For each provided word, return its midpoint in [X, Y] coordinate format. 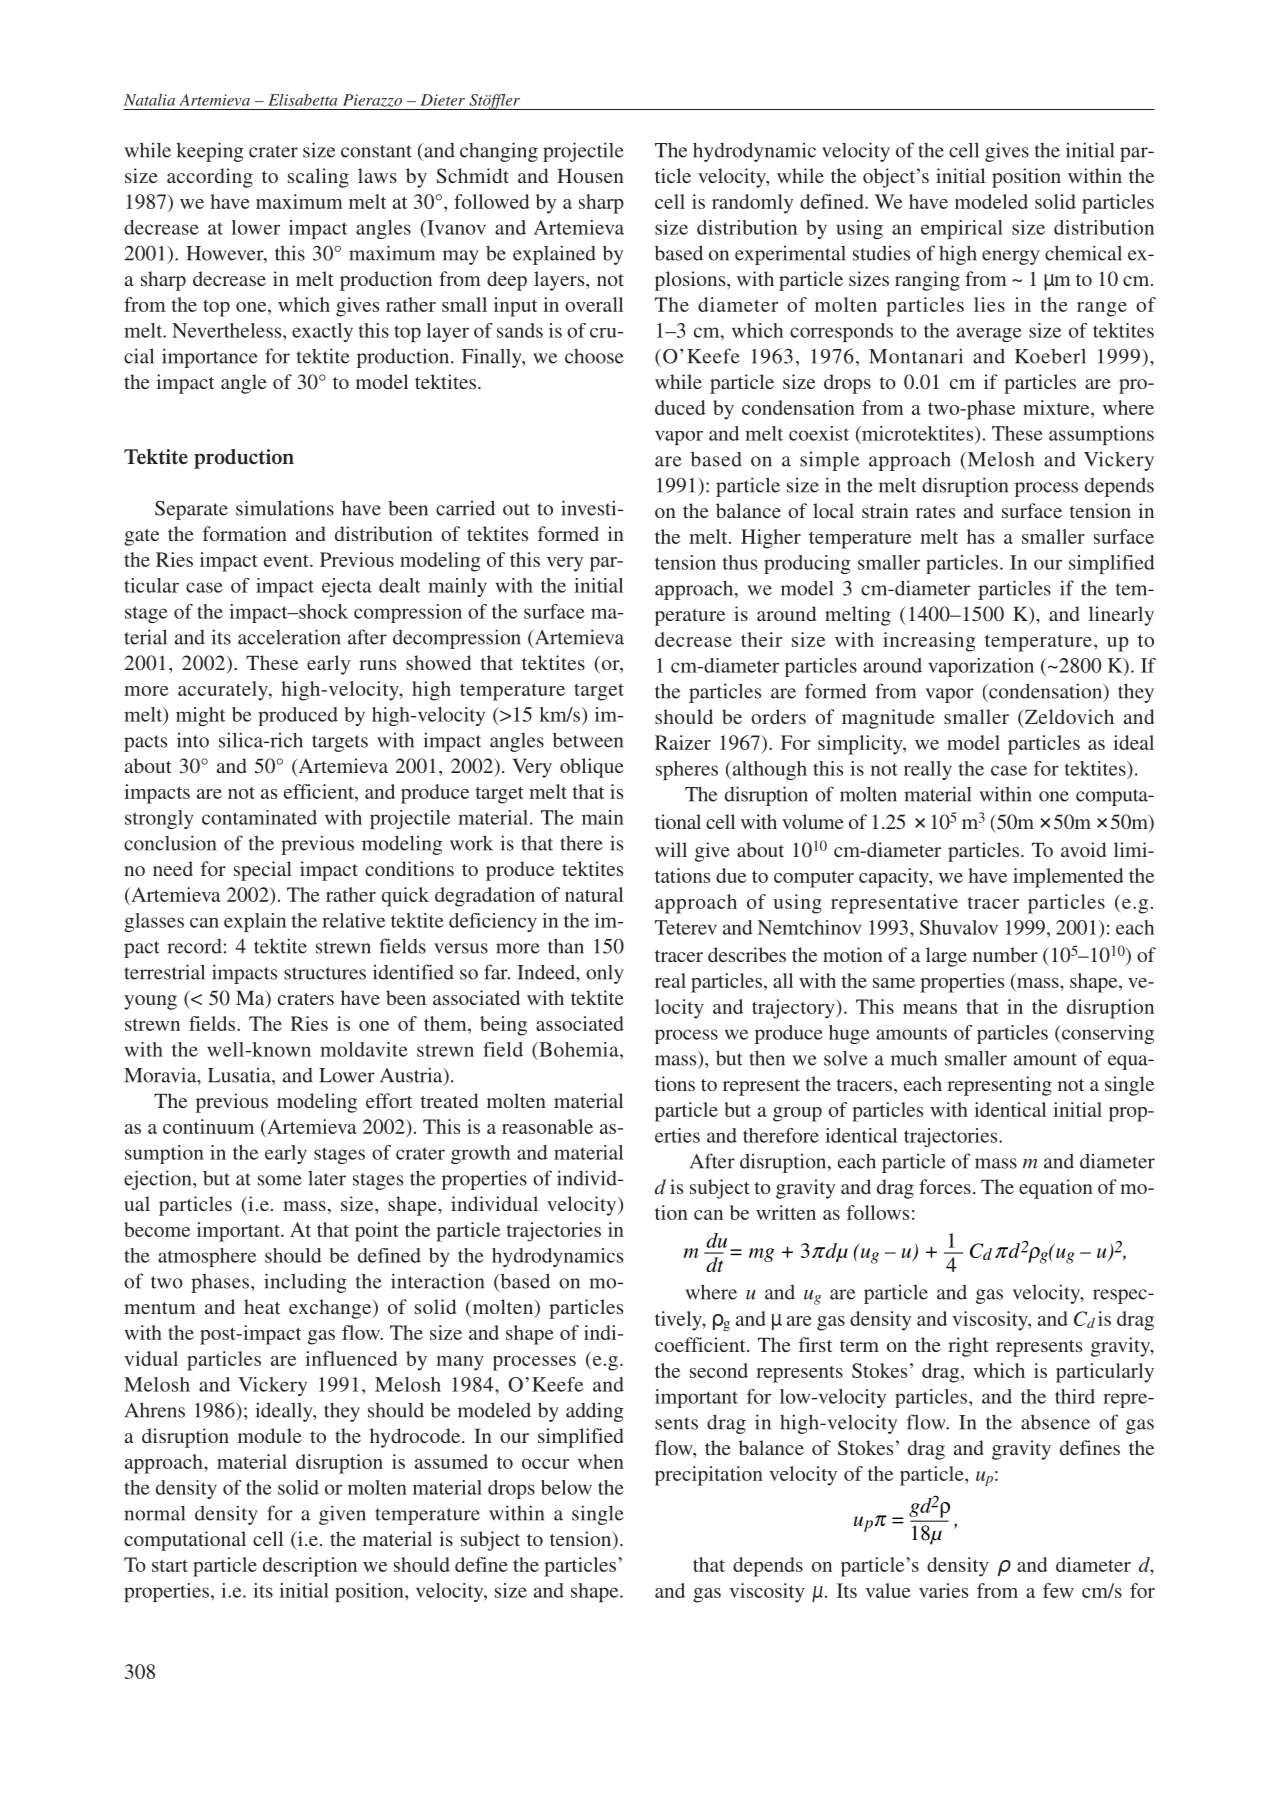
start [170, 1565]
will [671, 849]
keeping [210, 152]
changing [499, 152]
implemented [1068, 878]
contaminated [259, 817]
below [566, 1487]
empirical [962, 229]
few [1058, 1590]
